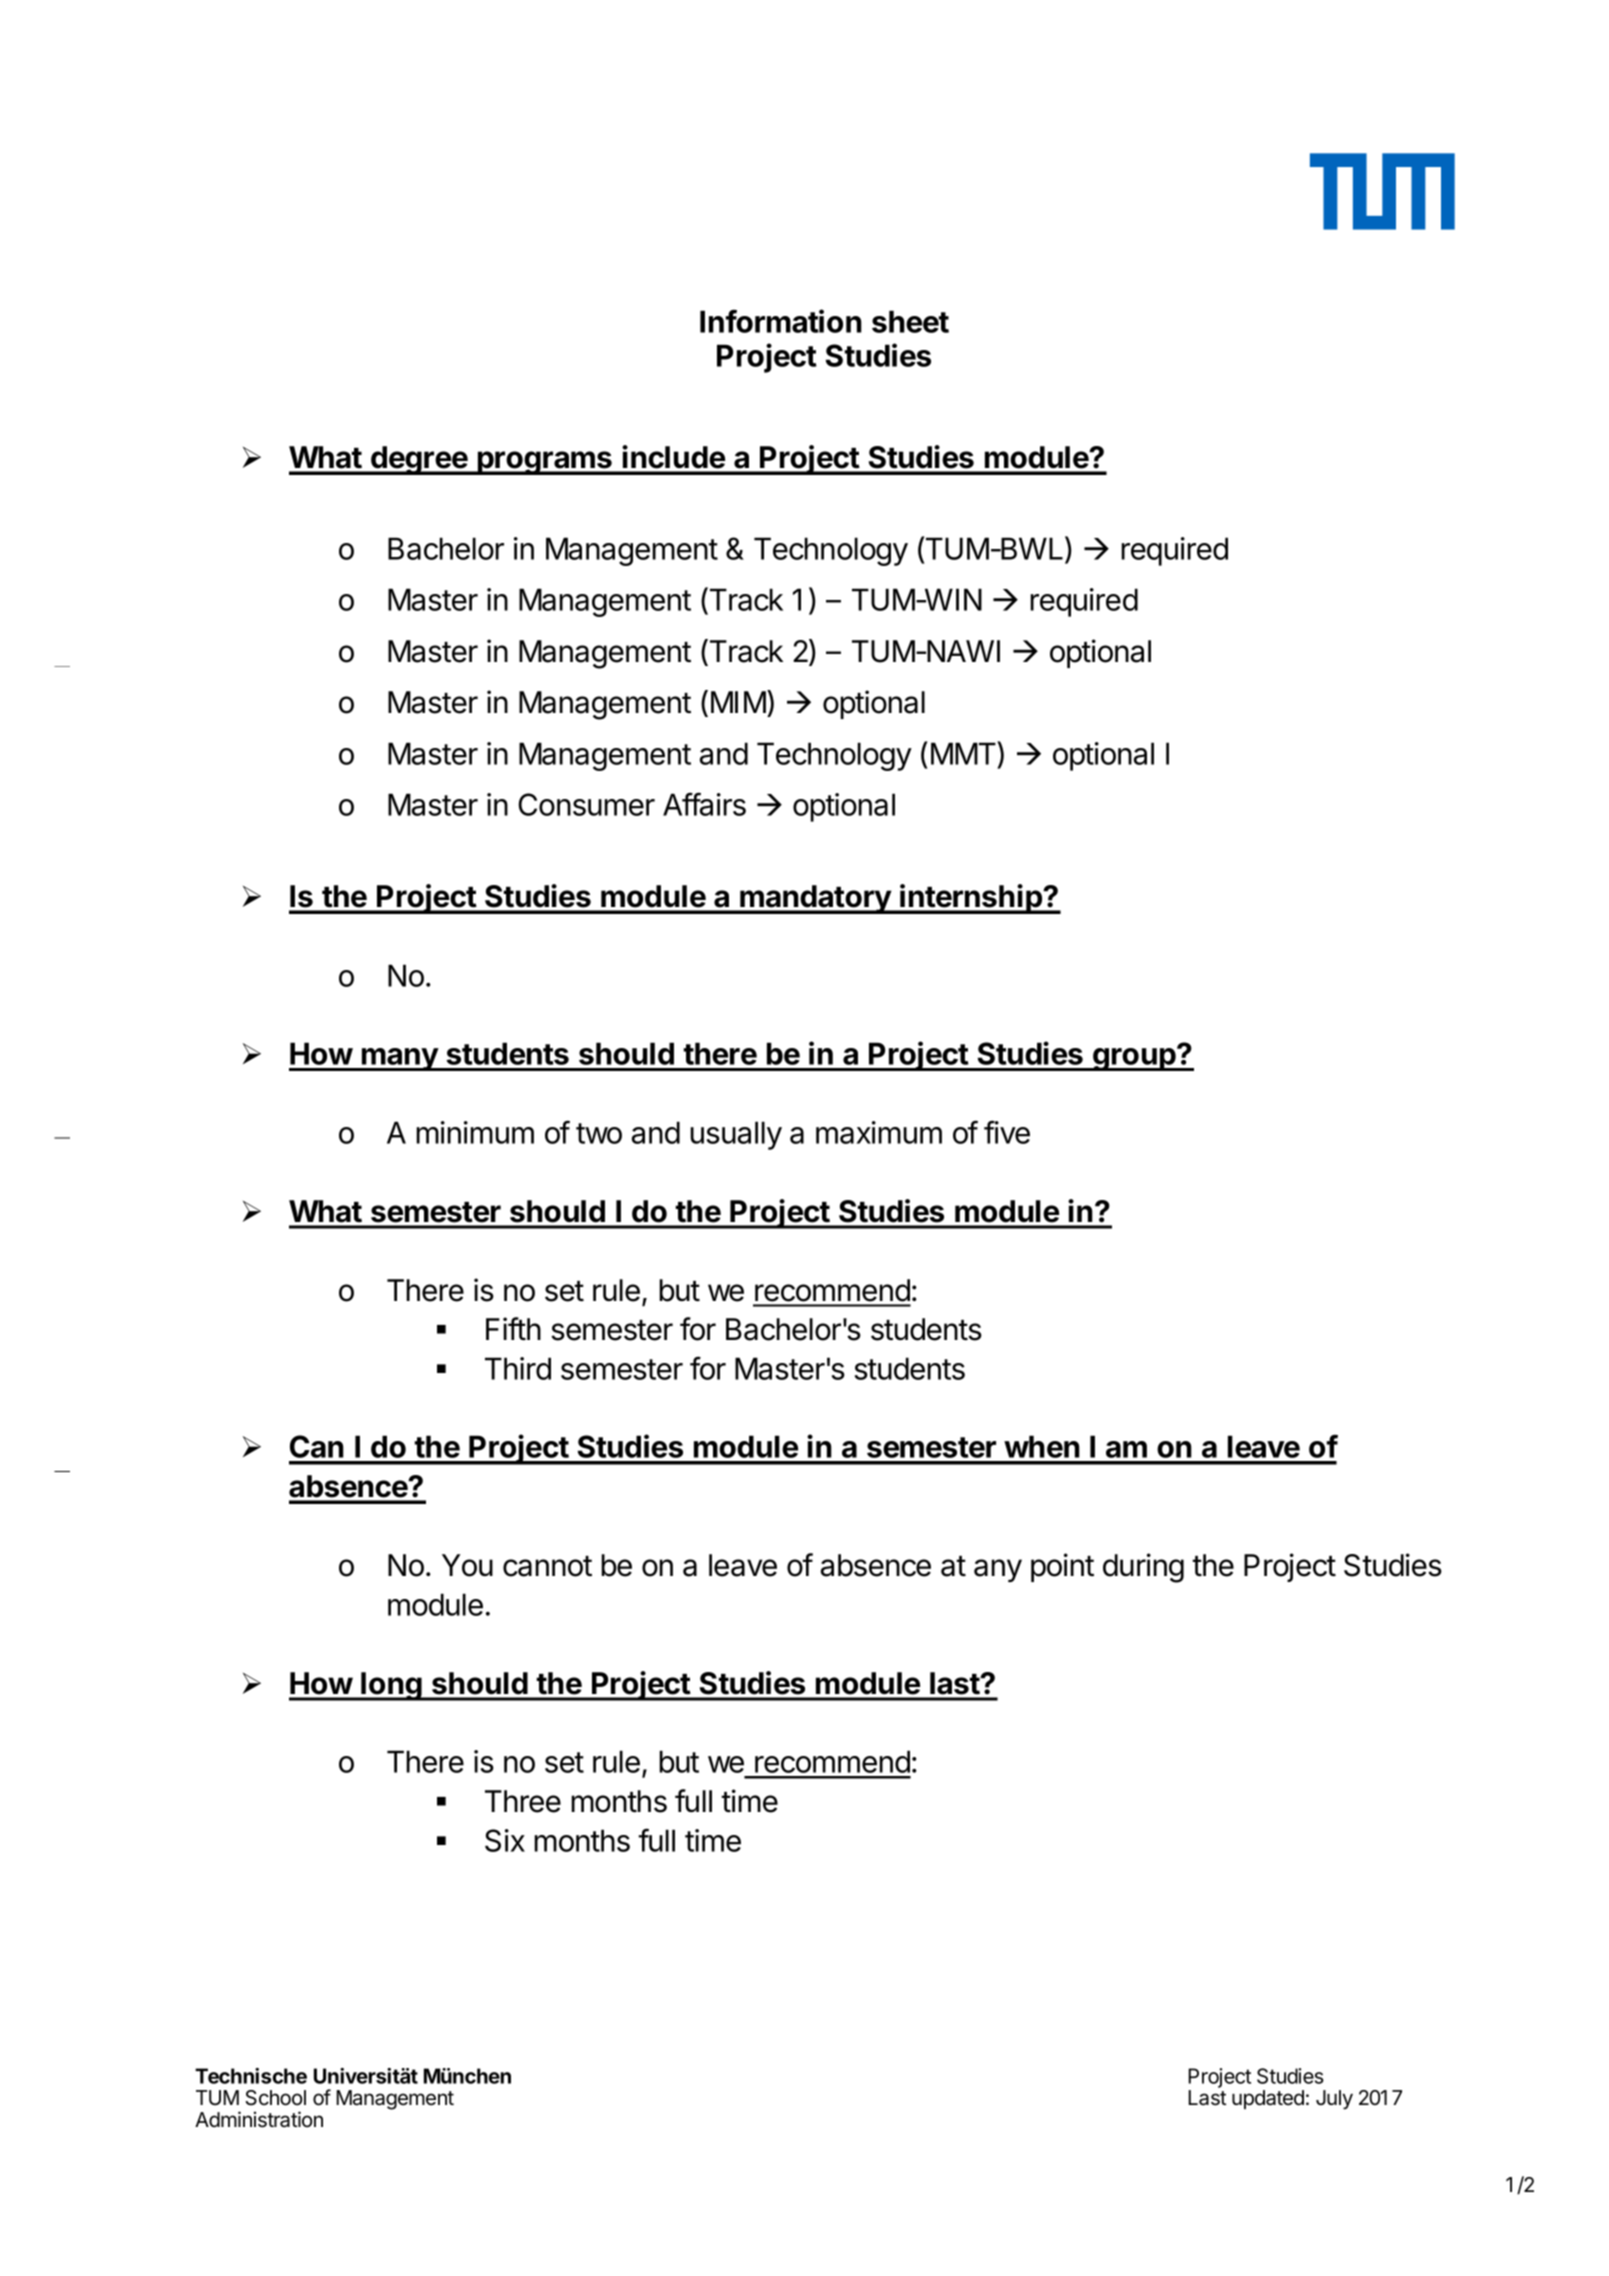 This screenshot has height=2276, width=1609. Describe the element at coordinates (1007, 1132) in the screenshot. I see `five` at that location.
